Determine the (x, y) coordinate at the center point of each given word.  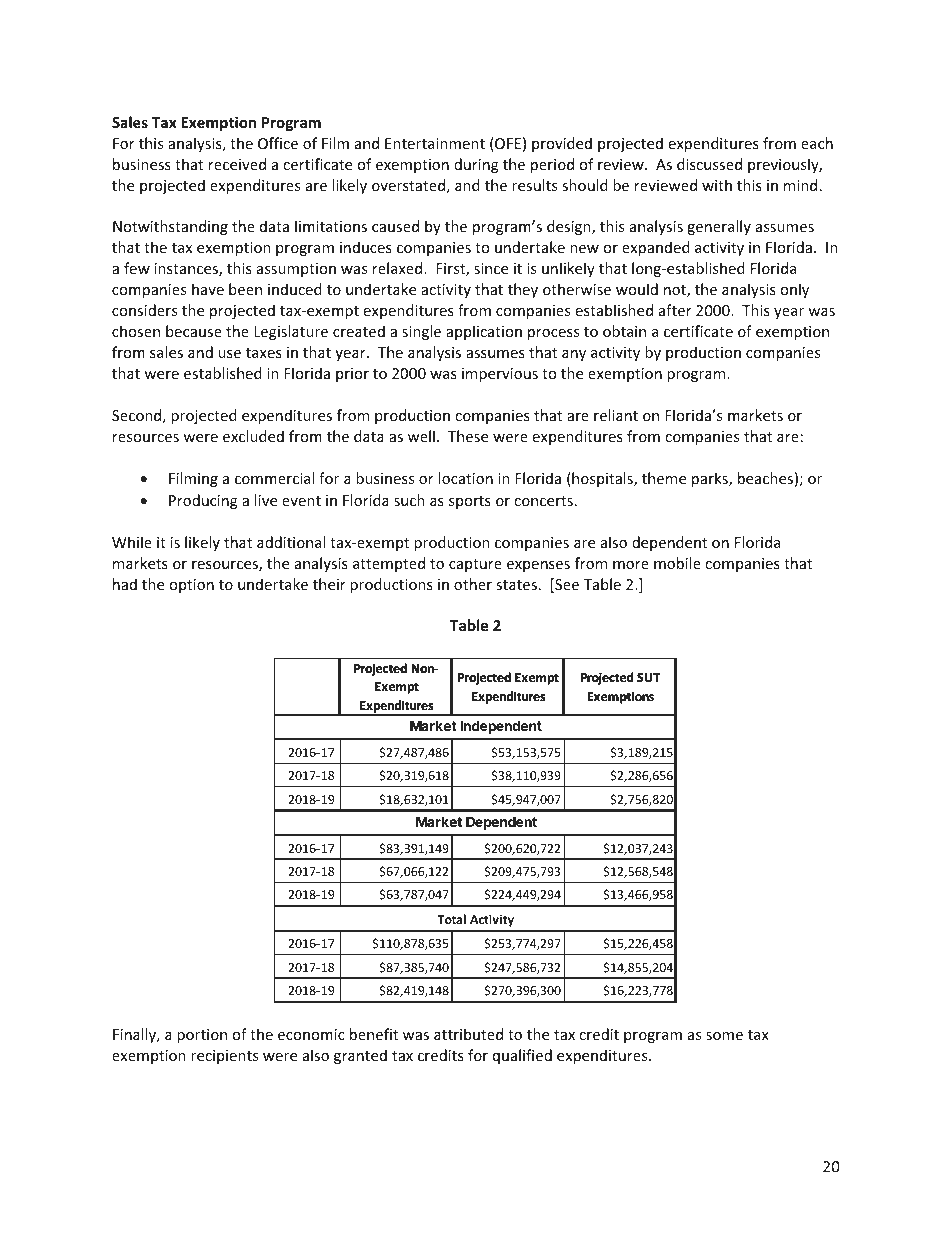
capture (475, 565)
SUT (648, 677)
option (191, 586)
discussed (709, 164)
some (724, 1036)
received (237, 164)
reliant (616, 415)
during (476, 165)
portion (202, 1036)
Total (451, 919)
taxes (264, 353)
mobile (677, 563)
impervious (500, 375)
